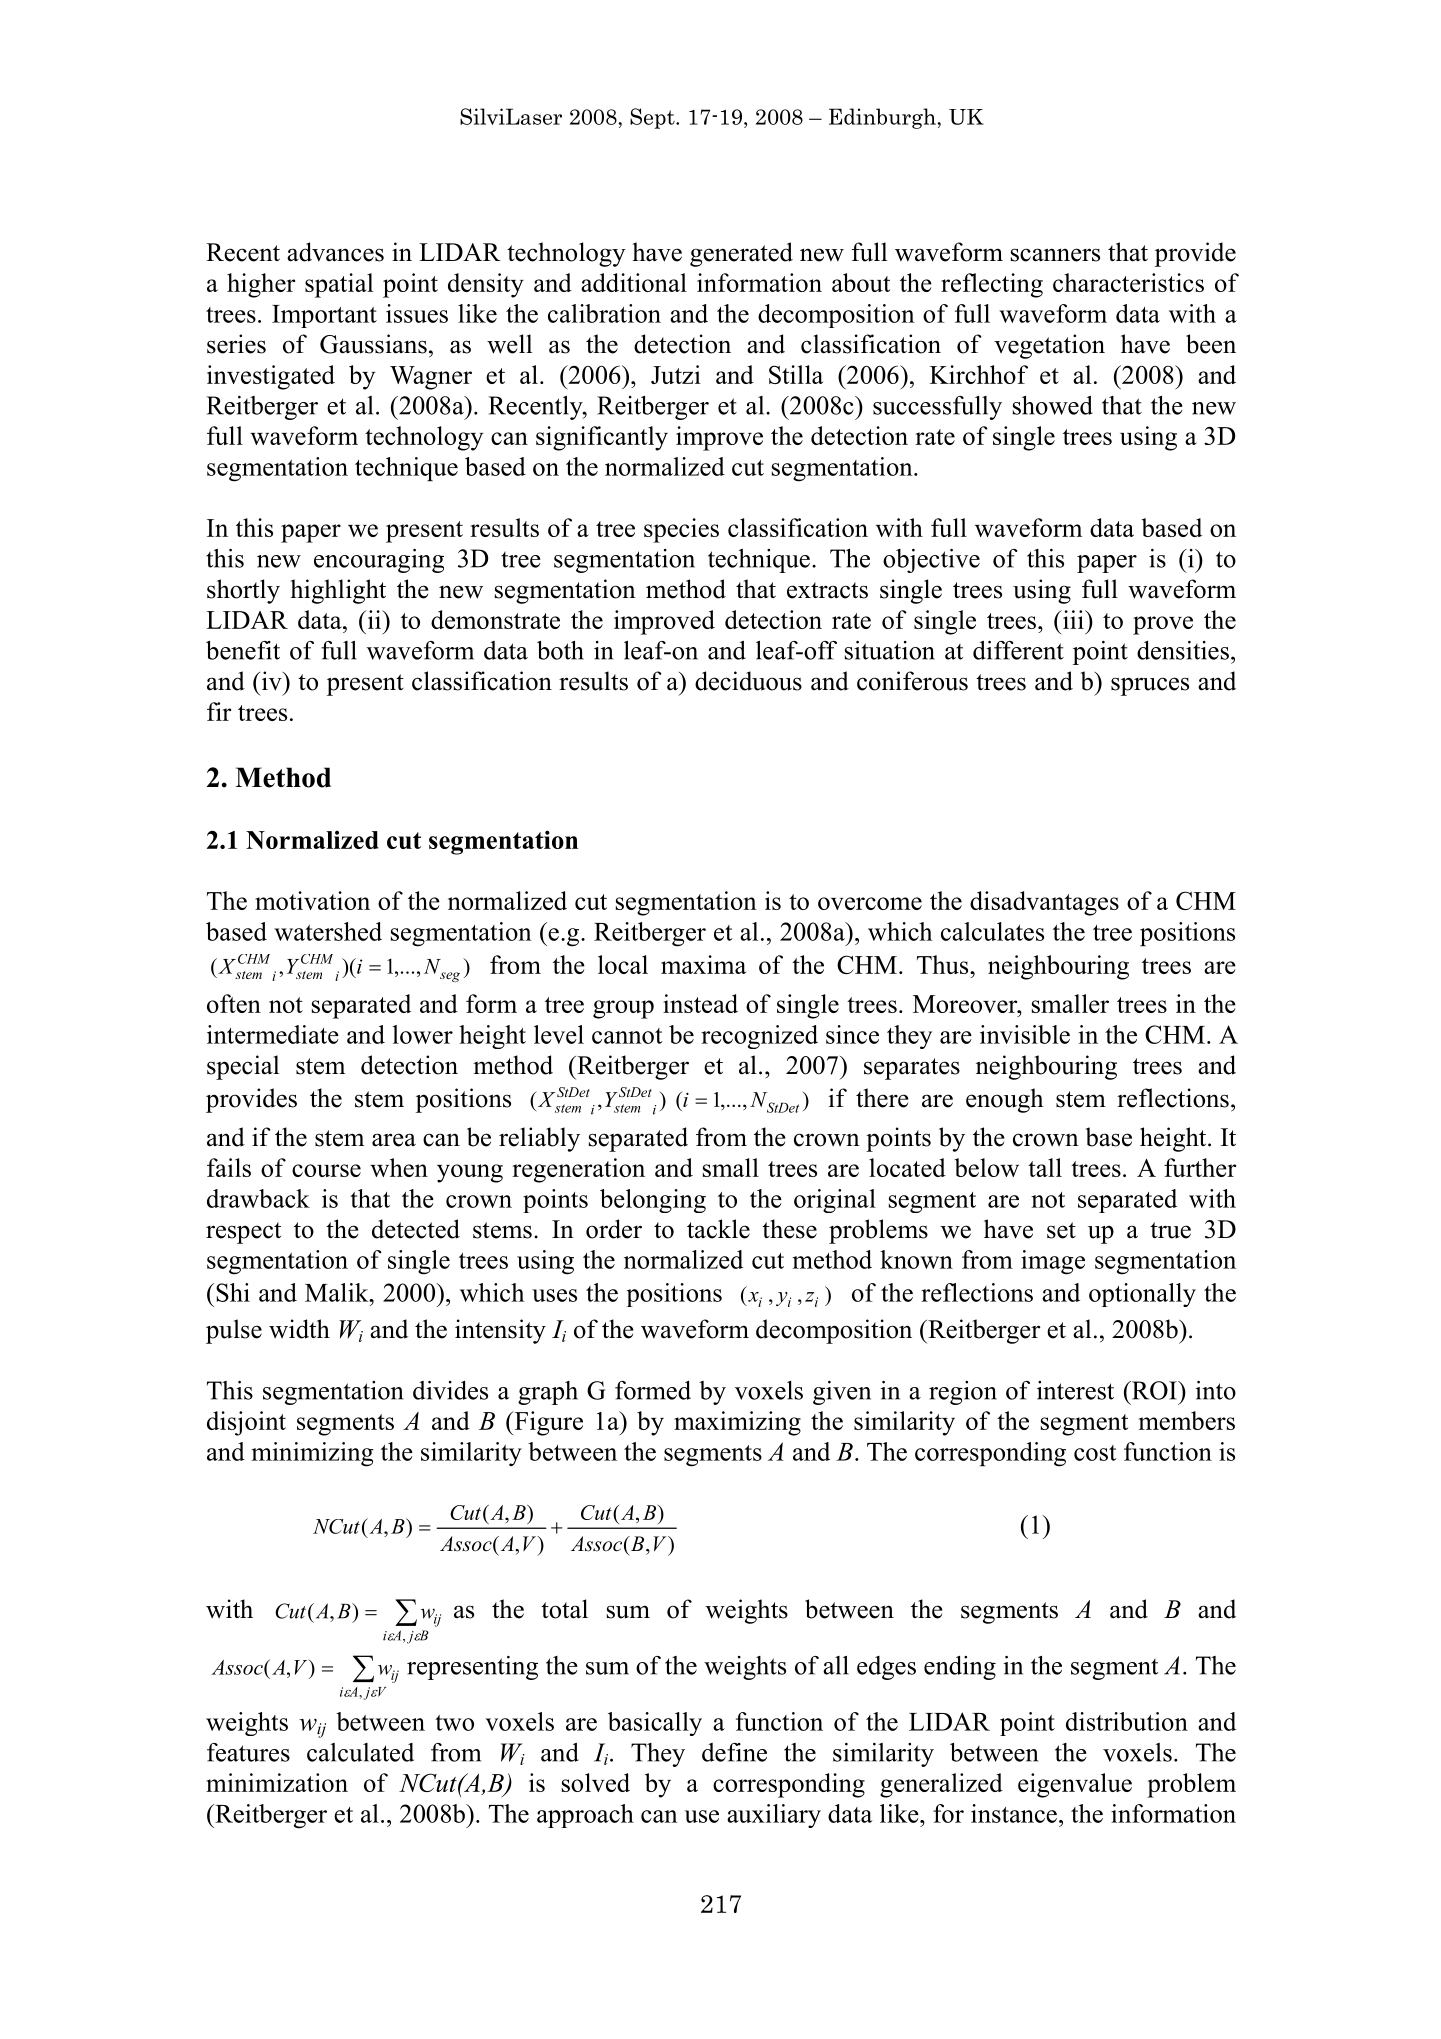 The height and width of the screenshot is (2039, 1441). I want to click on disadvantages, so click(1044, 903).
